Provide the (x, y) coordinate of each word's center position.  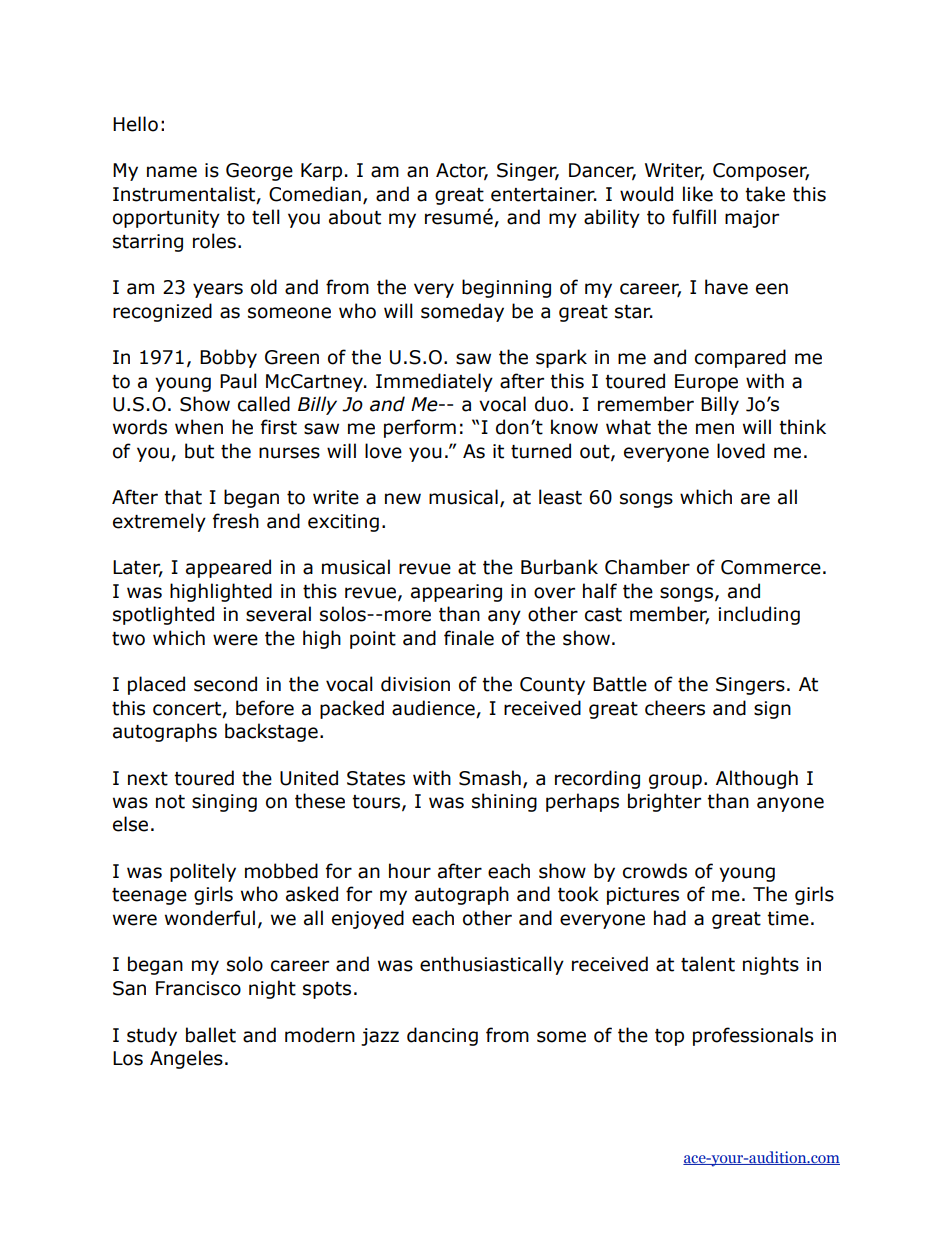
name (172, 172)
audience (433, 708)
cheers (675, 708)
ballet (211, 1035)
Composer (761, 172)
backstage (271, 732)
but (199, 451)
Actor (462, 171)
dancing (442, 1036)
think (802, 427)
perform (420, 428)
